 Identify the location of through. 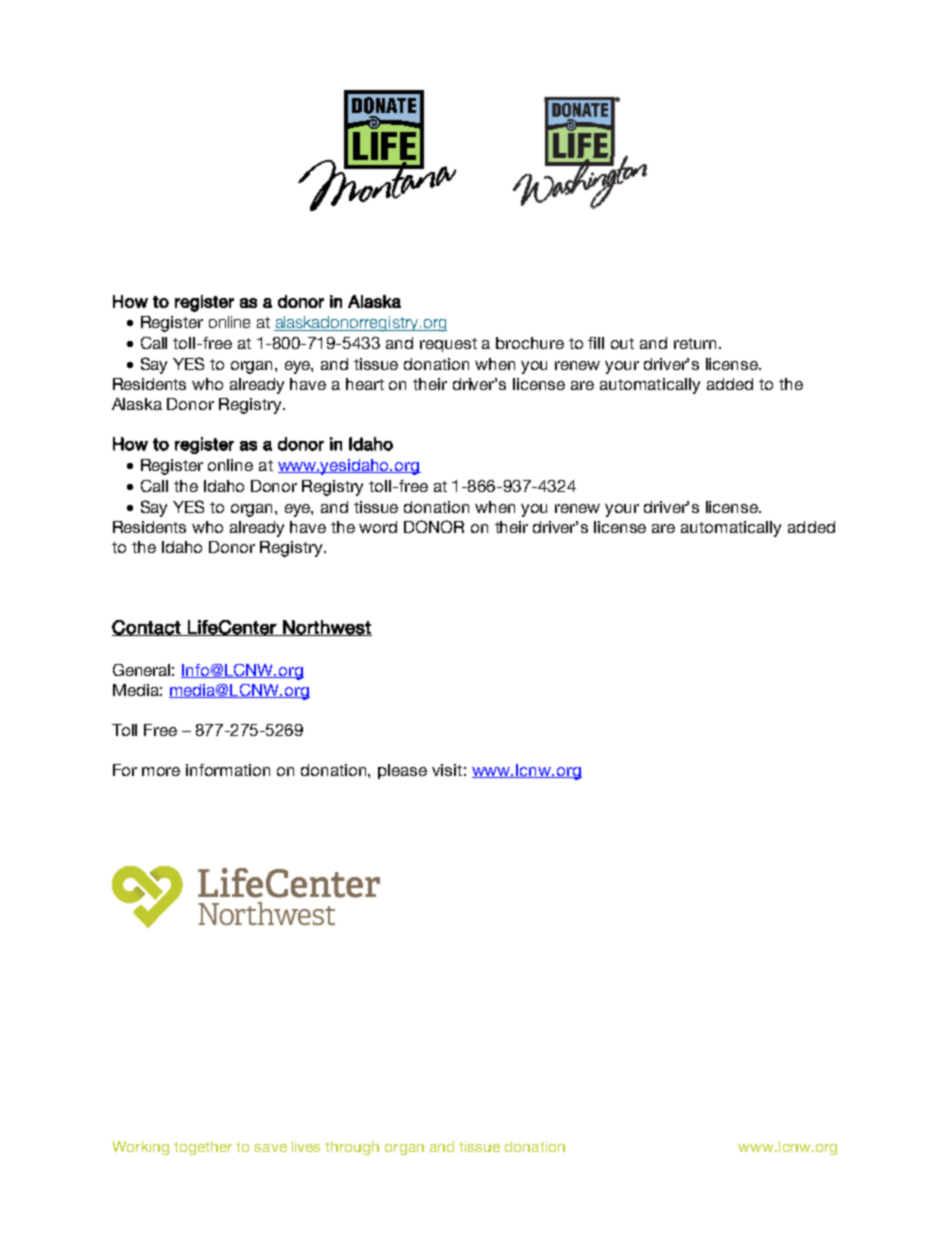
(352, 1148).
